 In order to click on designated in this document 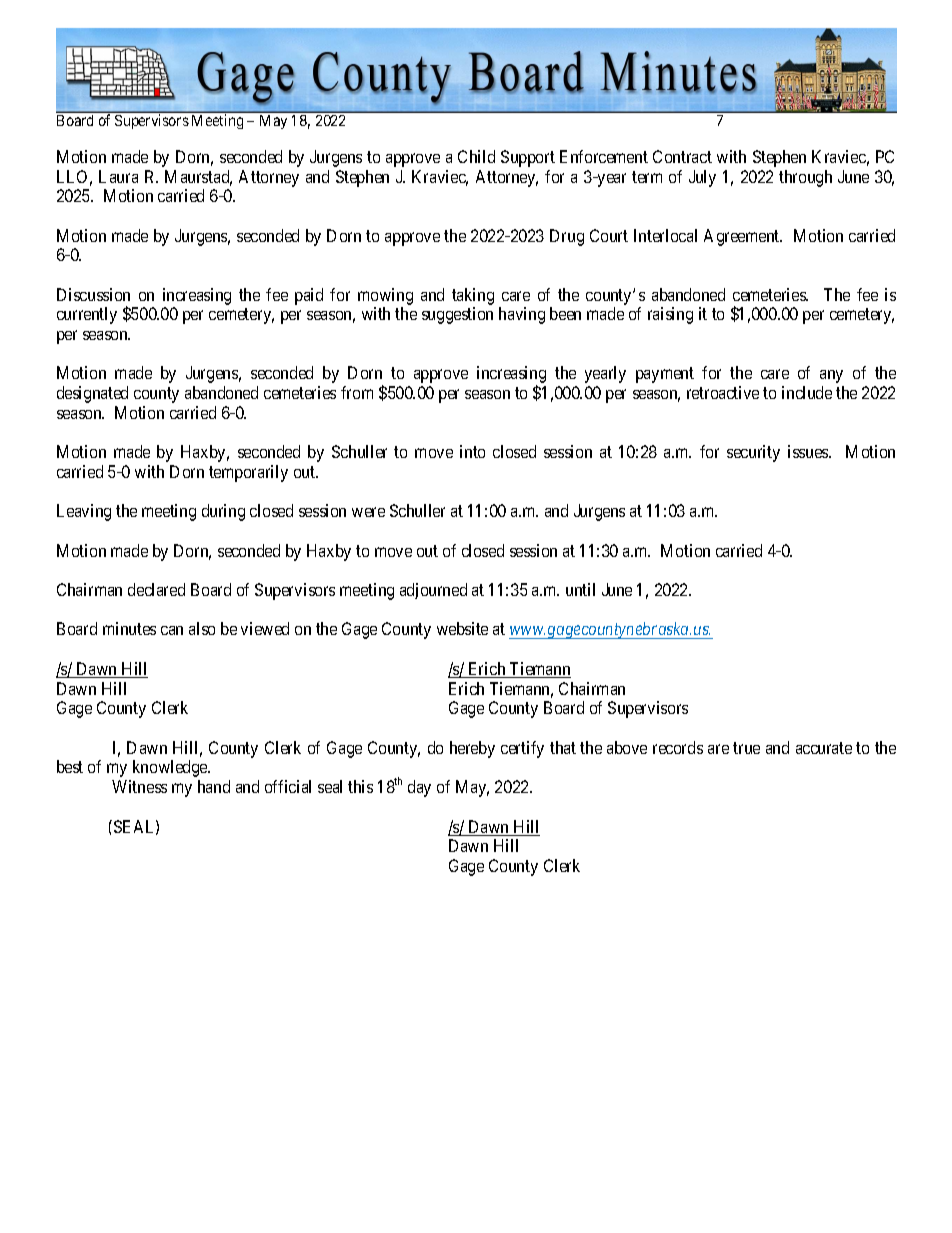, I will do `click(92, 394)`.
